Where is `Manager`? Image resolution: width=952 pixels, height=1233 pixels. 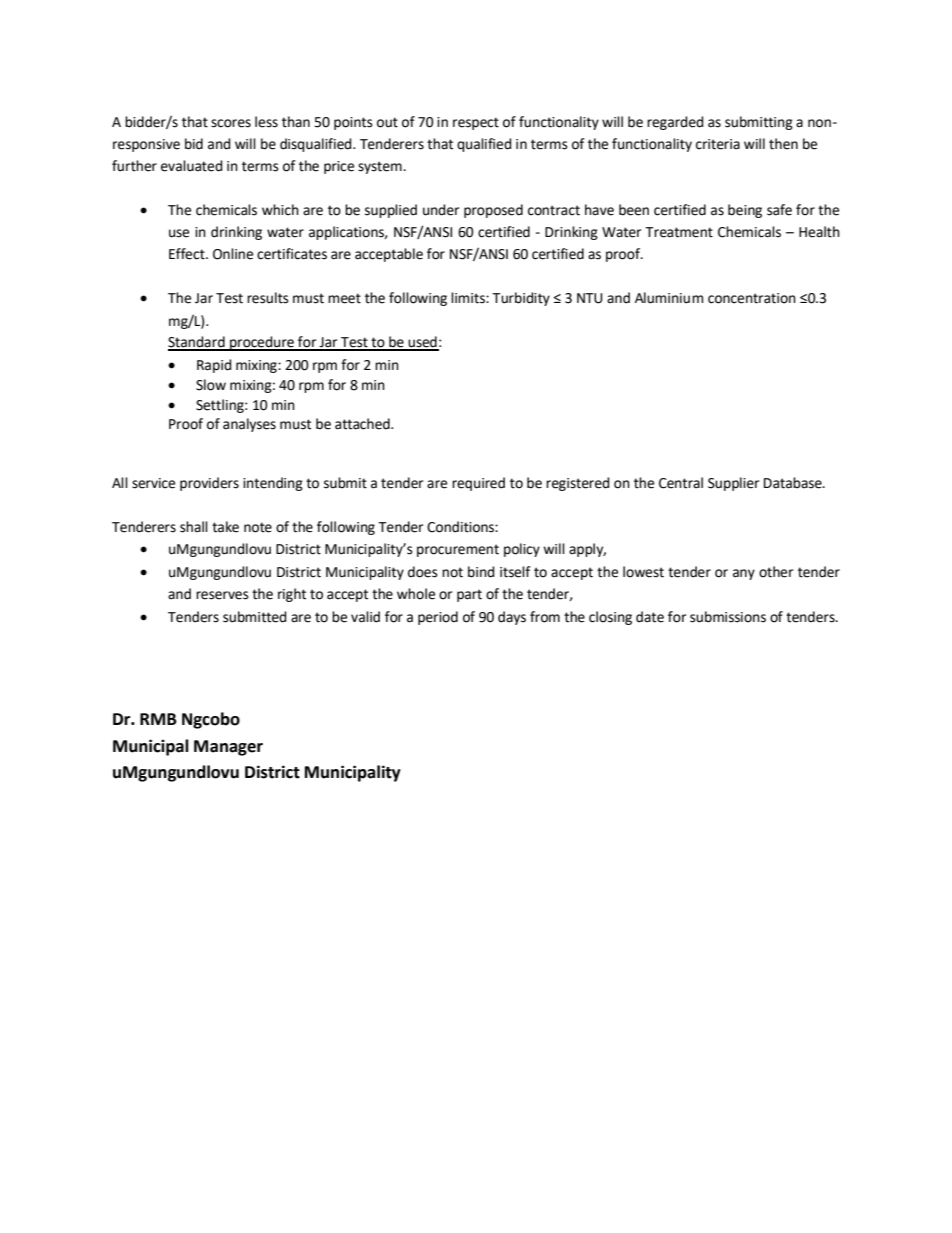 Manager is located at coordinates (228, 748).
